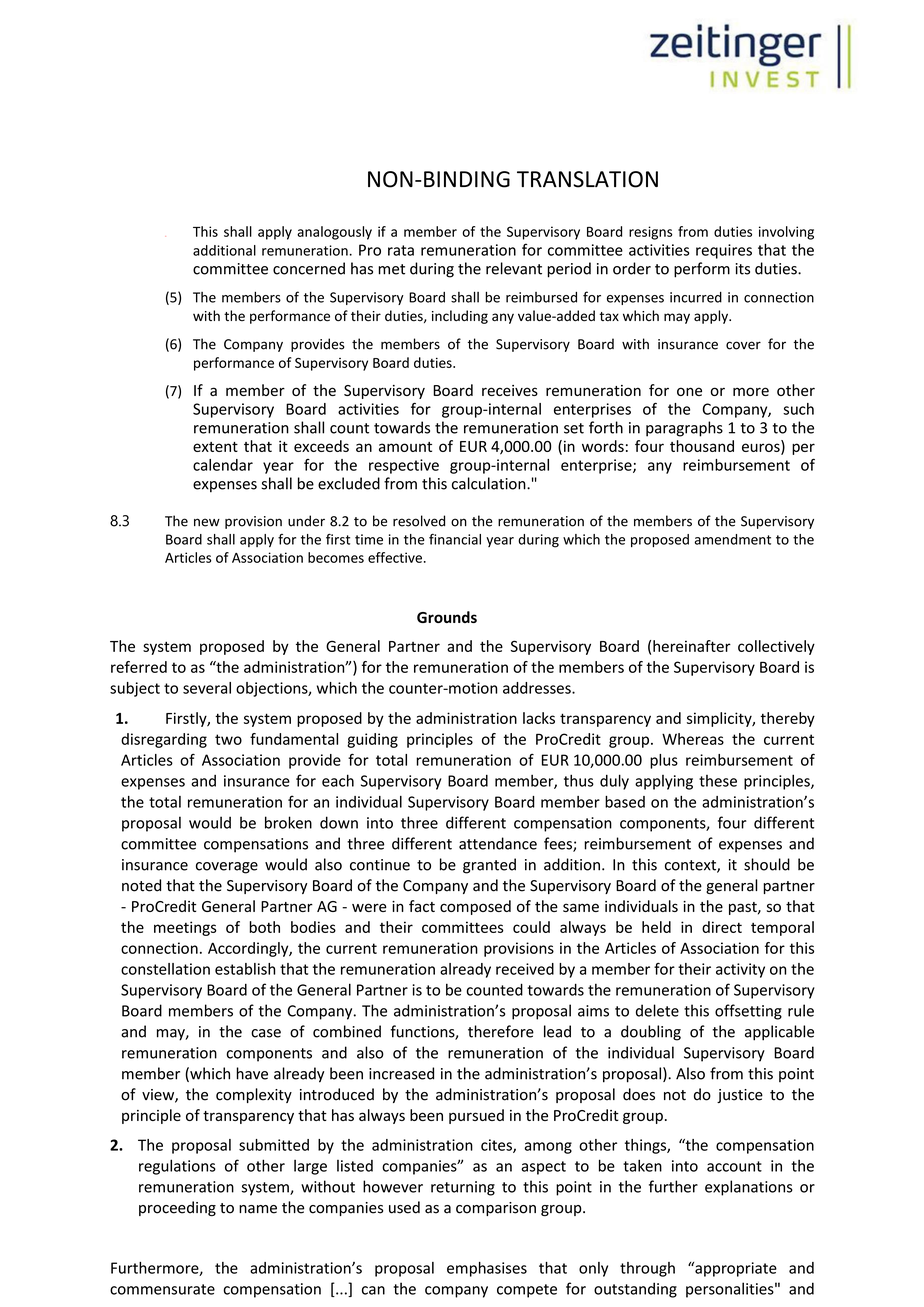 This screenshot has width=924, height=1307. Describe the element at coordinates (228, 739) in the screenshot. I see `two` at that location.
